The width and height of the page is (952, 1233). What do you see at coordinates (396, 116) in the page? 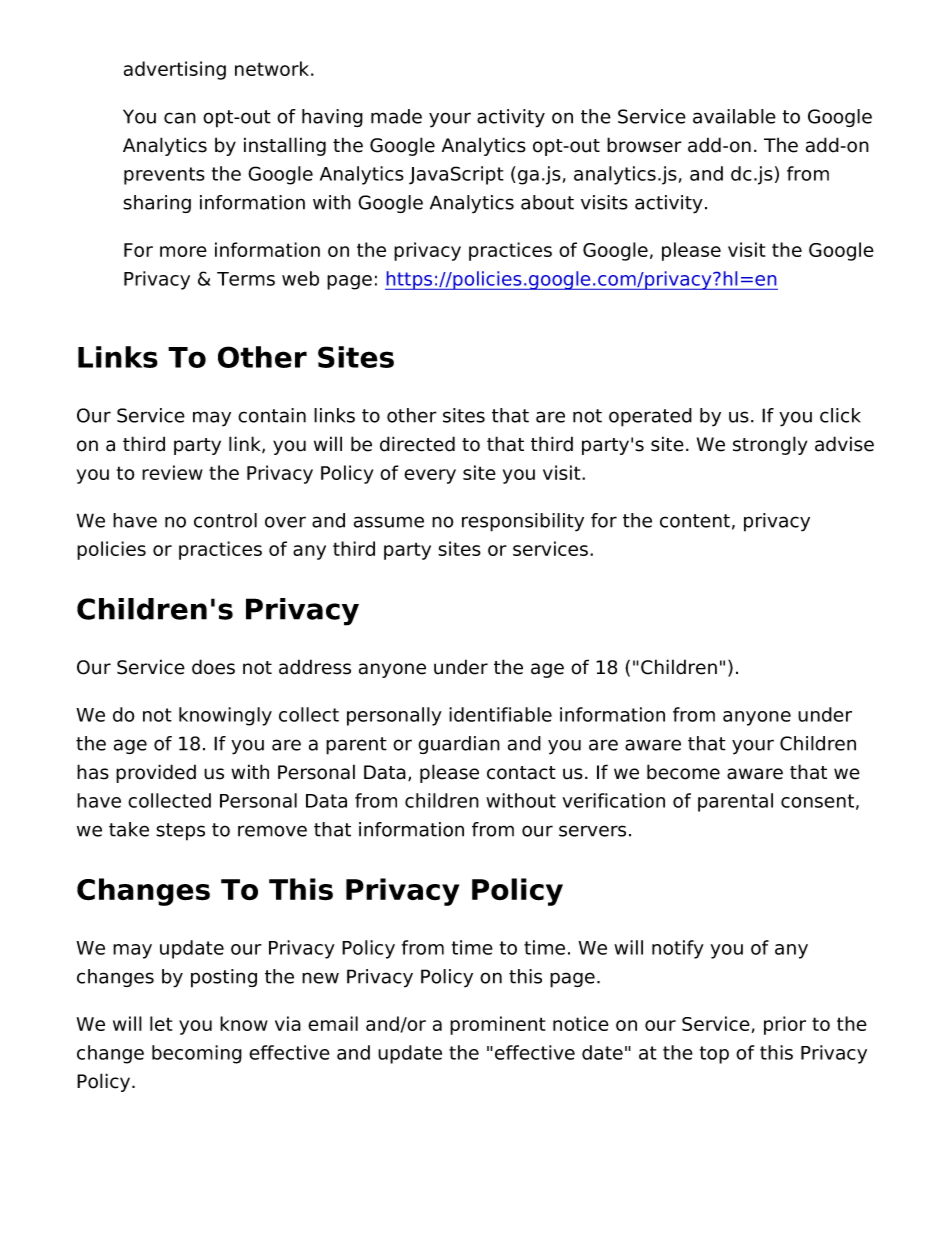
I see `made` at bounding box center [396, 116].
